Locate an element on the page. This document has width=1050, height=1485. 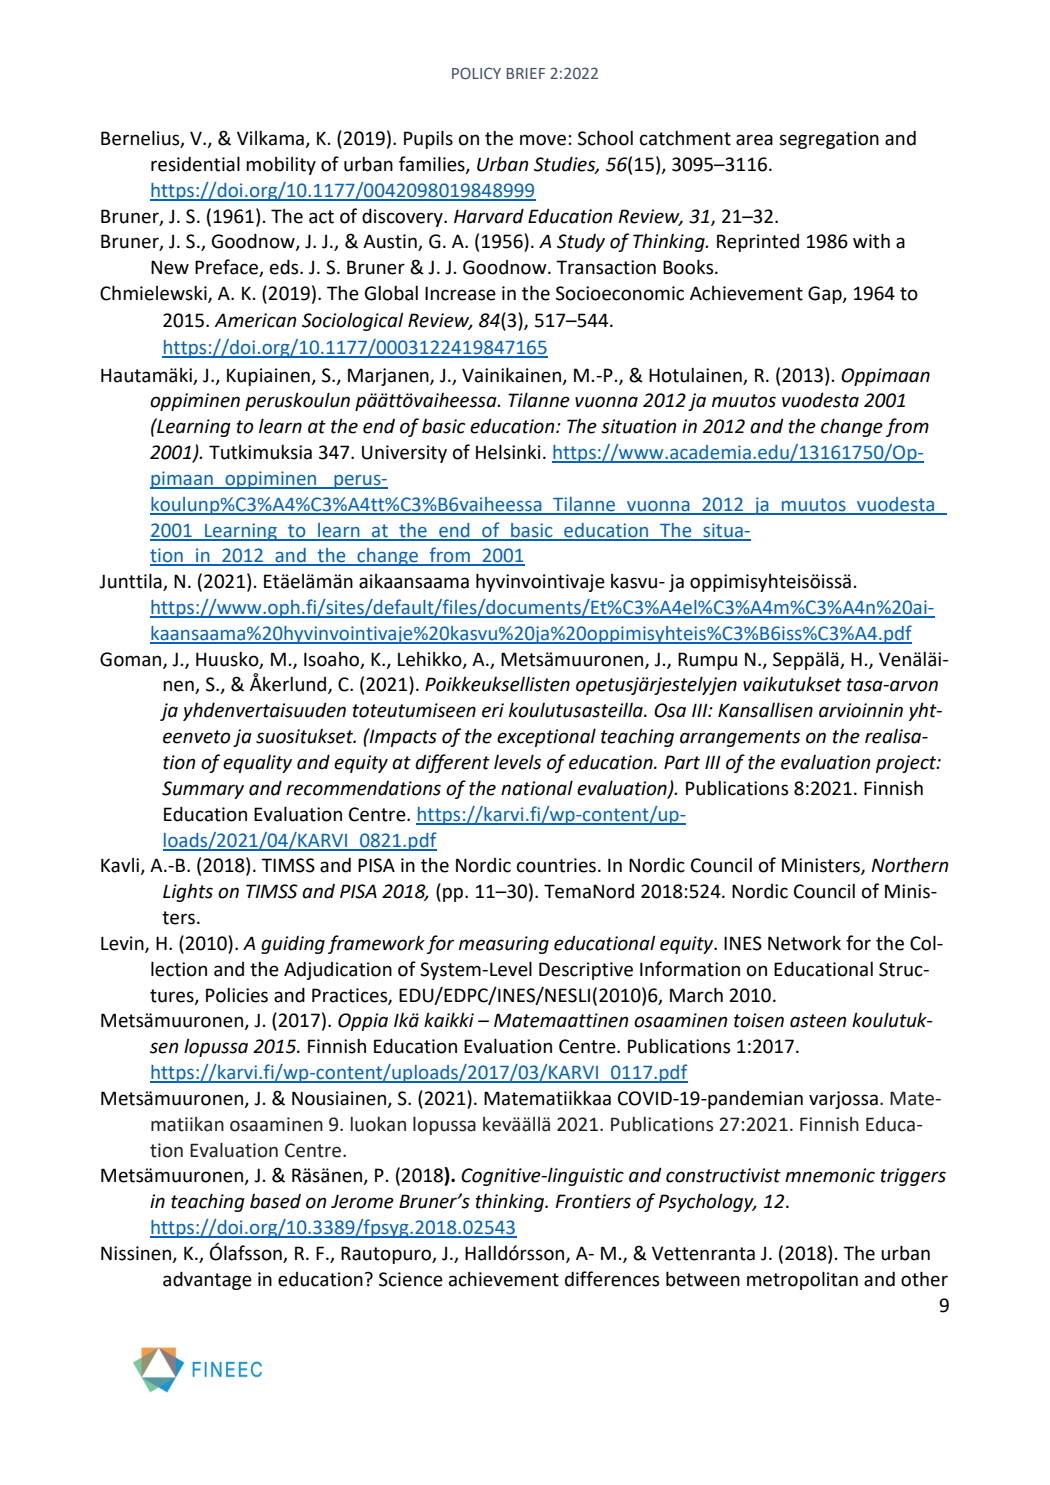
area is located at coordinates (754, 140).
